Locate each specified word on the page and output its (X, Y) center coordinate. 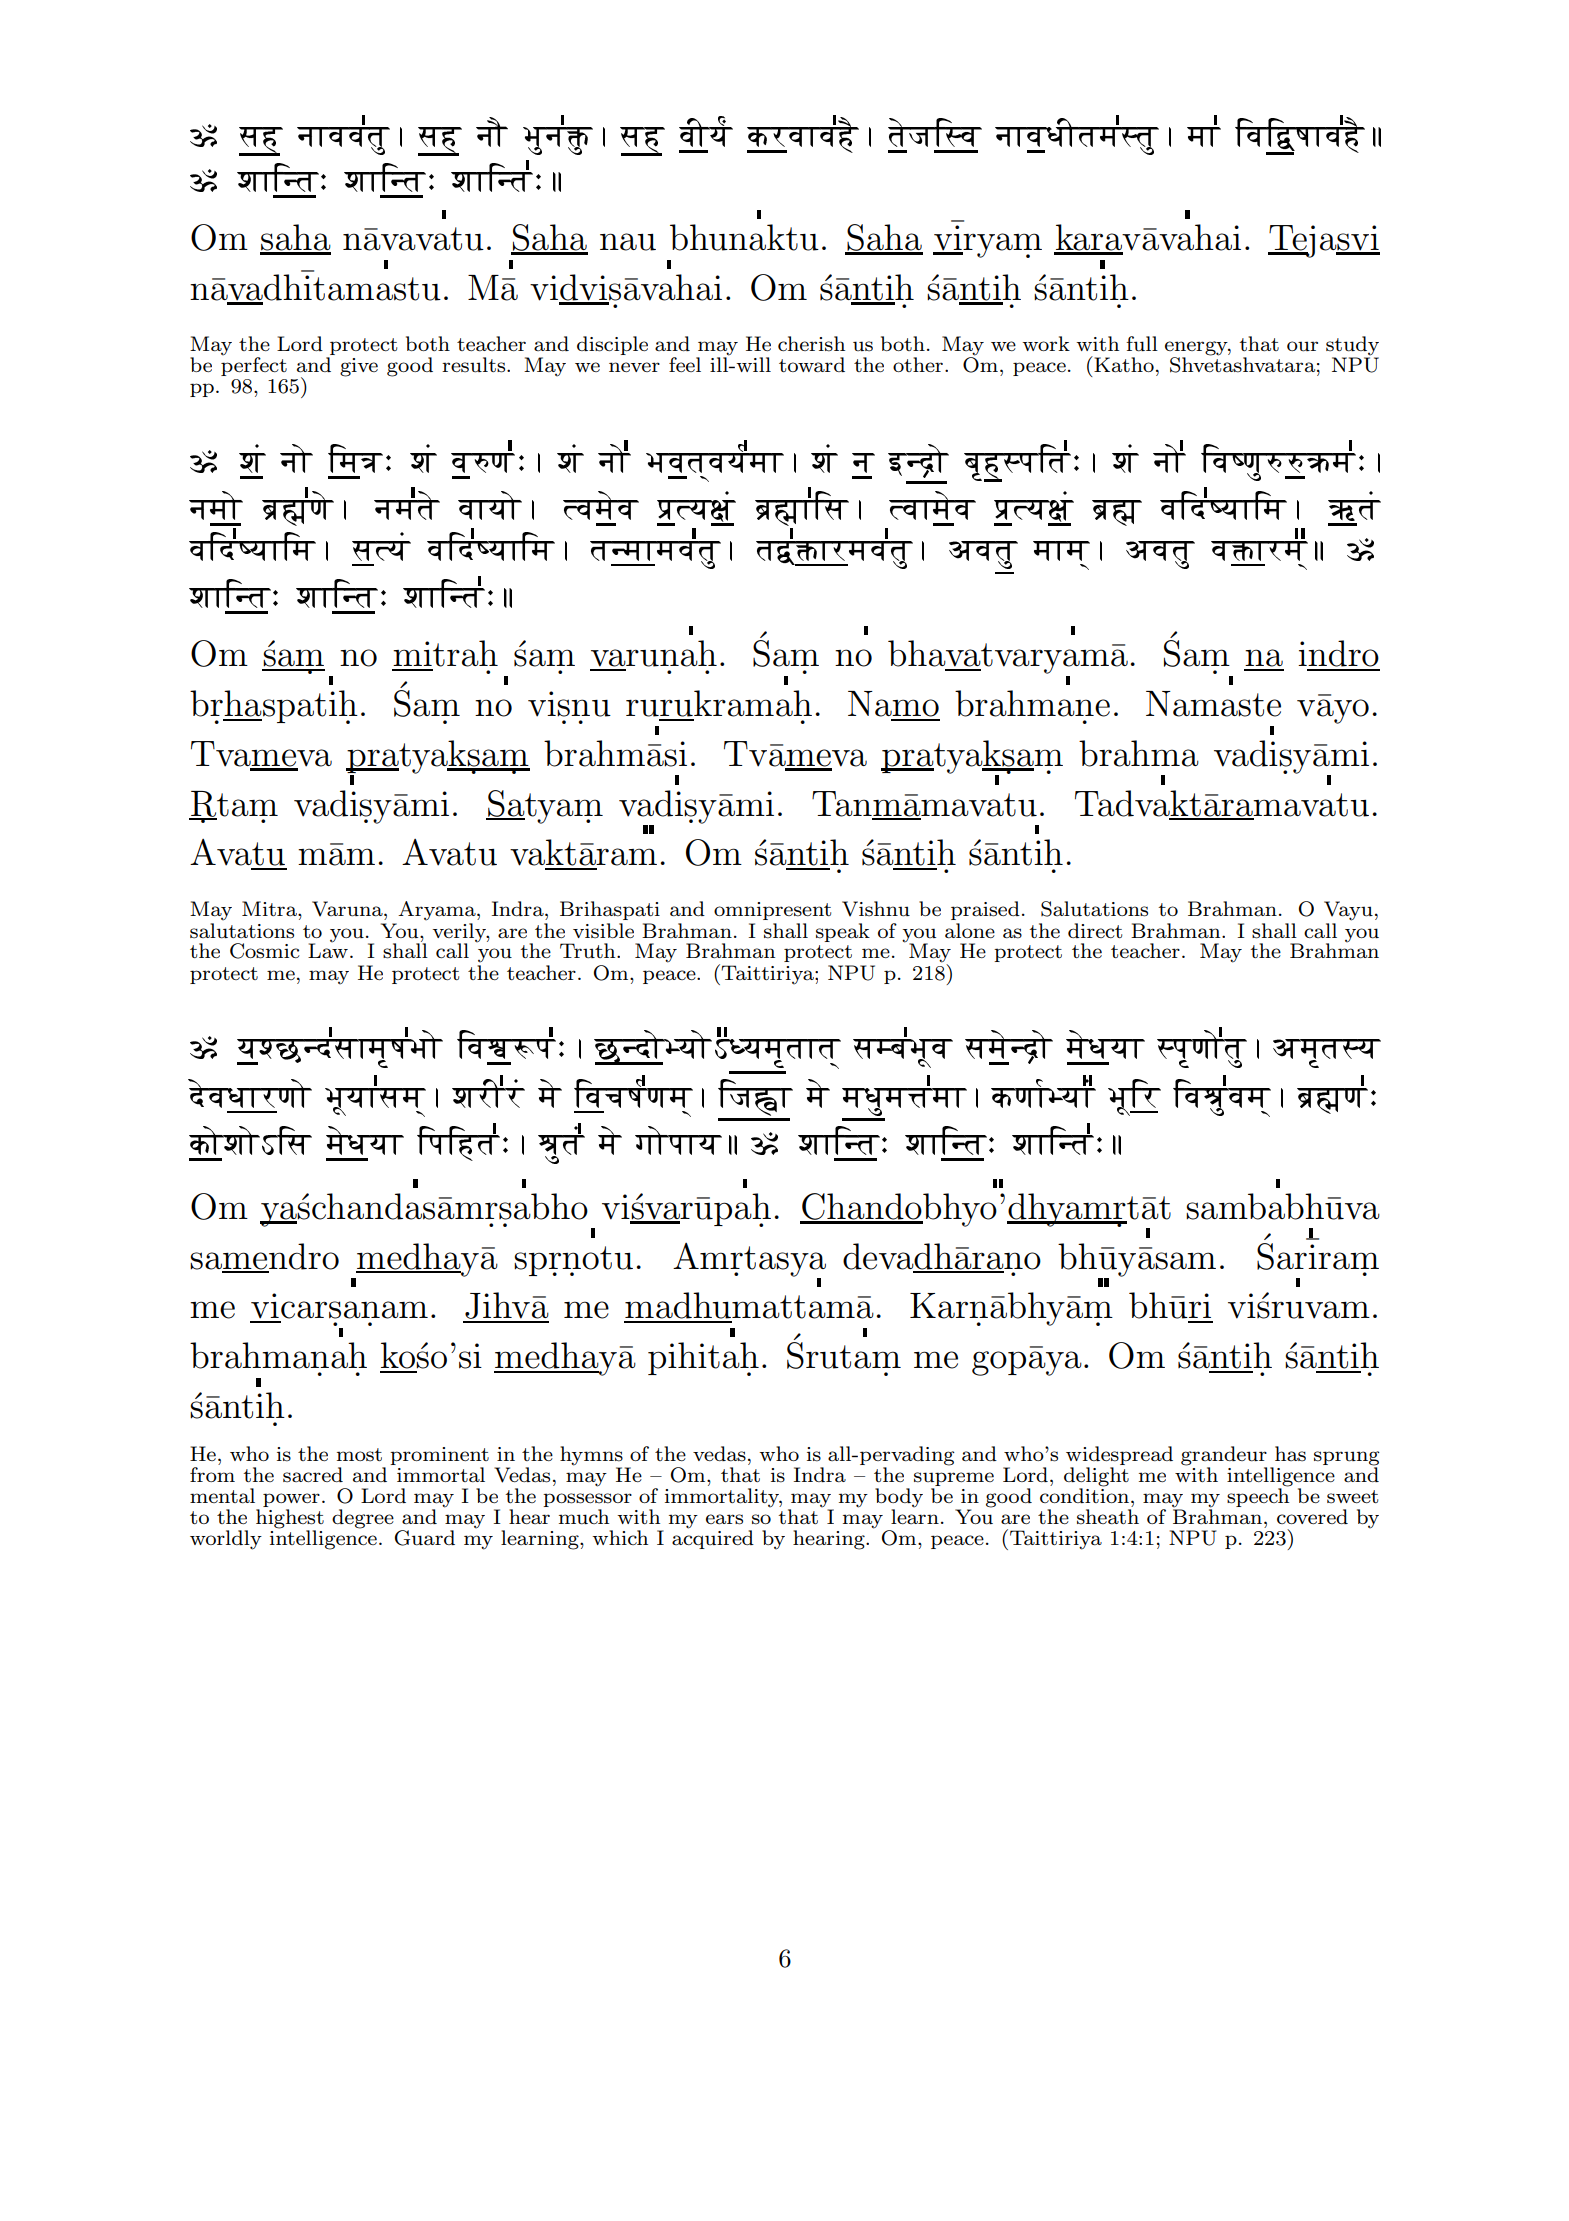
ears (724, 1519)
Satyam (544, 807)
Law (328, 950)
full (1142, 344)
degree (363, 1519)
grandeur (1224, 1457)
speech (1258, 1496)
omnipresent (772, 911)
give (359, 367)
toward (812, 364)
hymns (591, 1457)
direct (1095, 930)
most (359, 1455)
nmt (407, 508)
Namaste (1213, 704)
